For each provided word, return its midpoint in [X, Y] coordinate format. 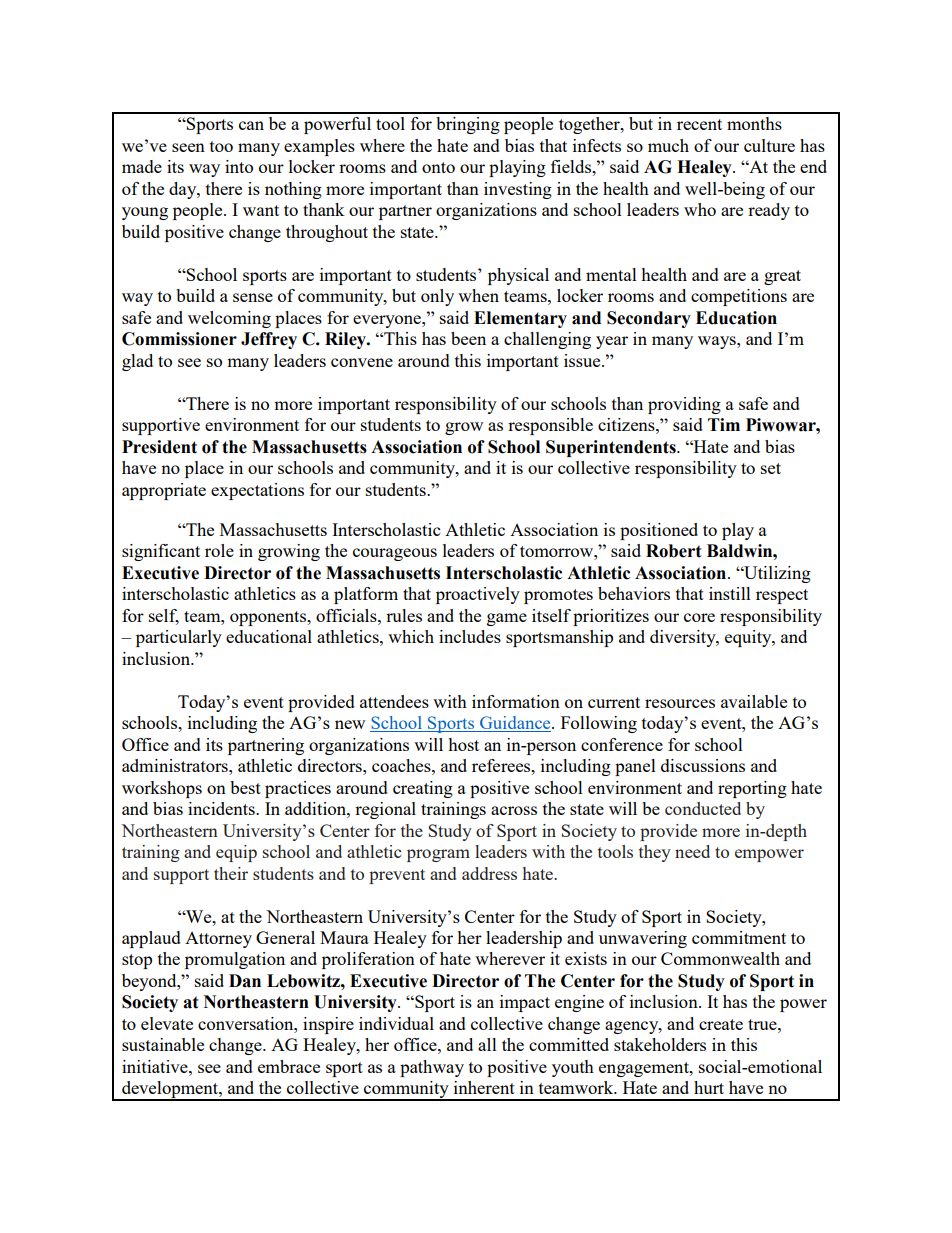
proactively [478, 595]
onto [438, 167]
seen [188, 147]
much [668, 145]
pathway [432, 1068]
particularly [179, 638]
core [699, 617]
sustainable [163, 1044]
